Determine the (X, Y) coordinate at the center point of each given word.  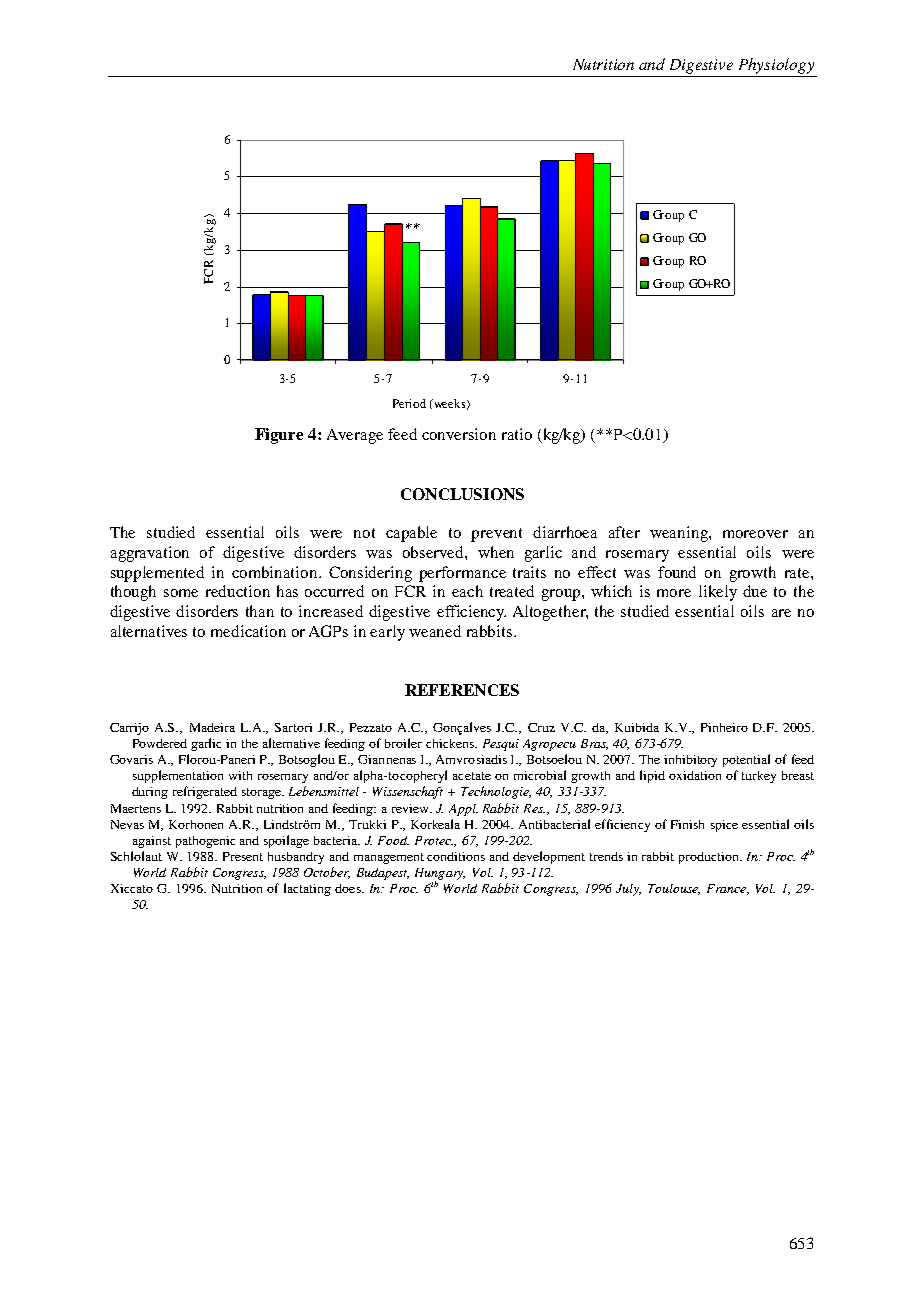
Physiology (776, 66)
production (710, 858)
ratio (517, 434)
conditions (456, 856)
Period (409, 403)
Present (243, 856)
